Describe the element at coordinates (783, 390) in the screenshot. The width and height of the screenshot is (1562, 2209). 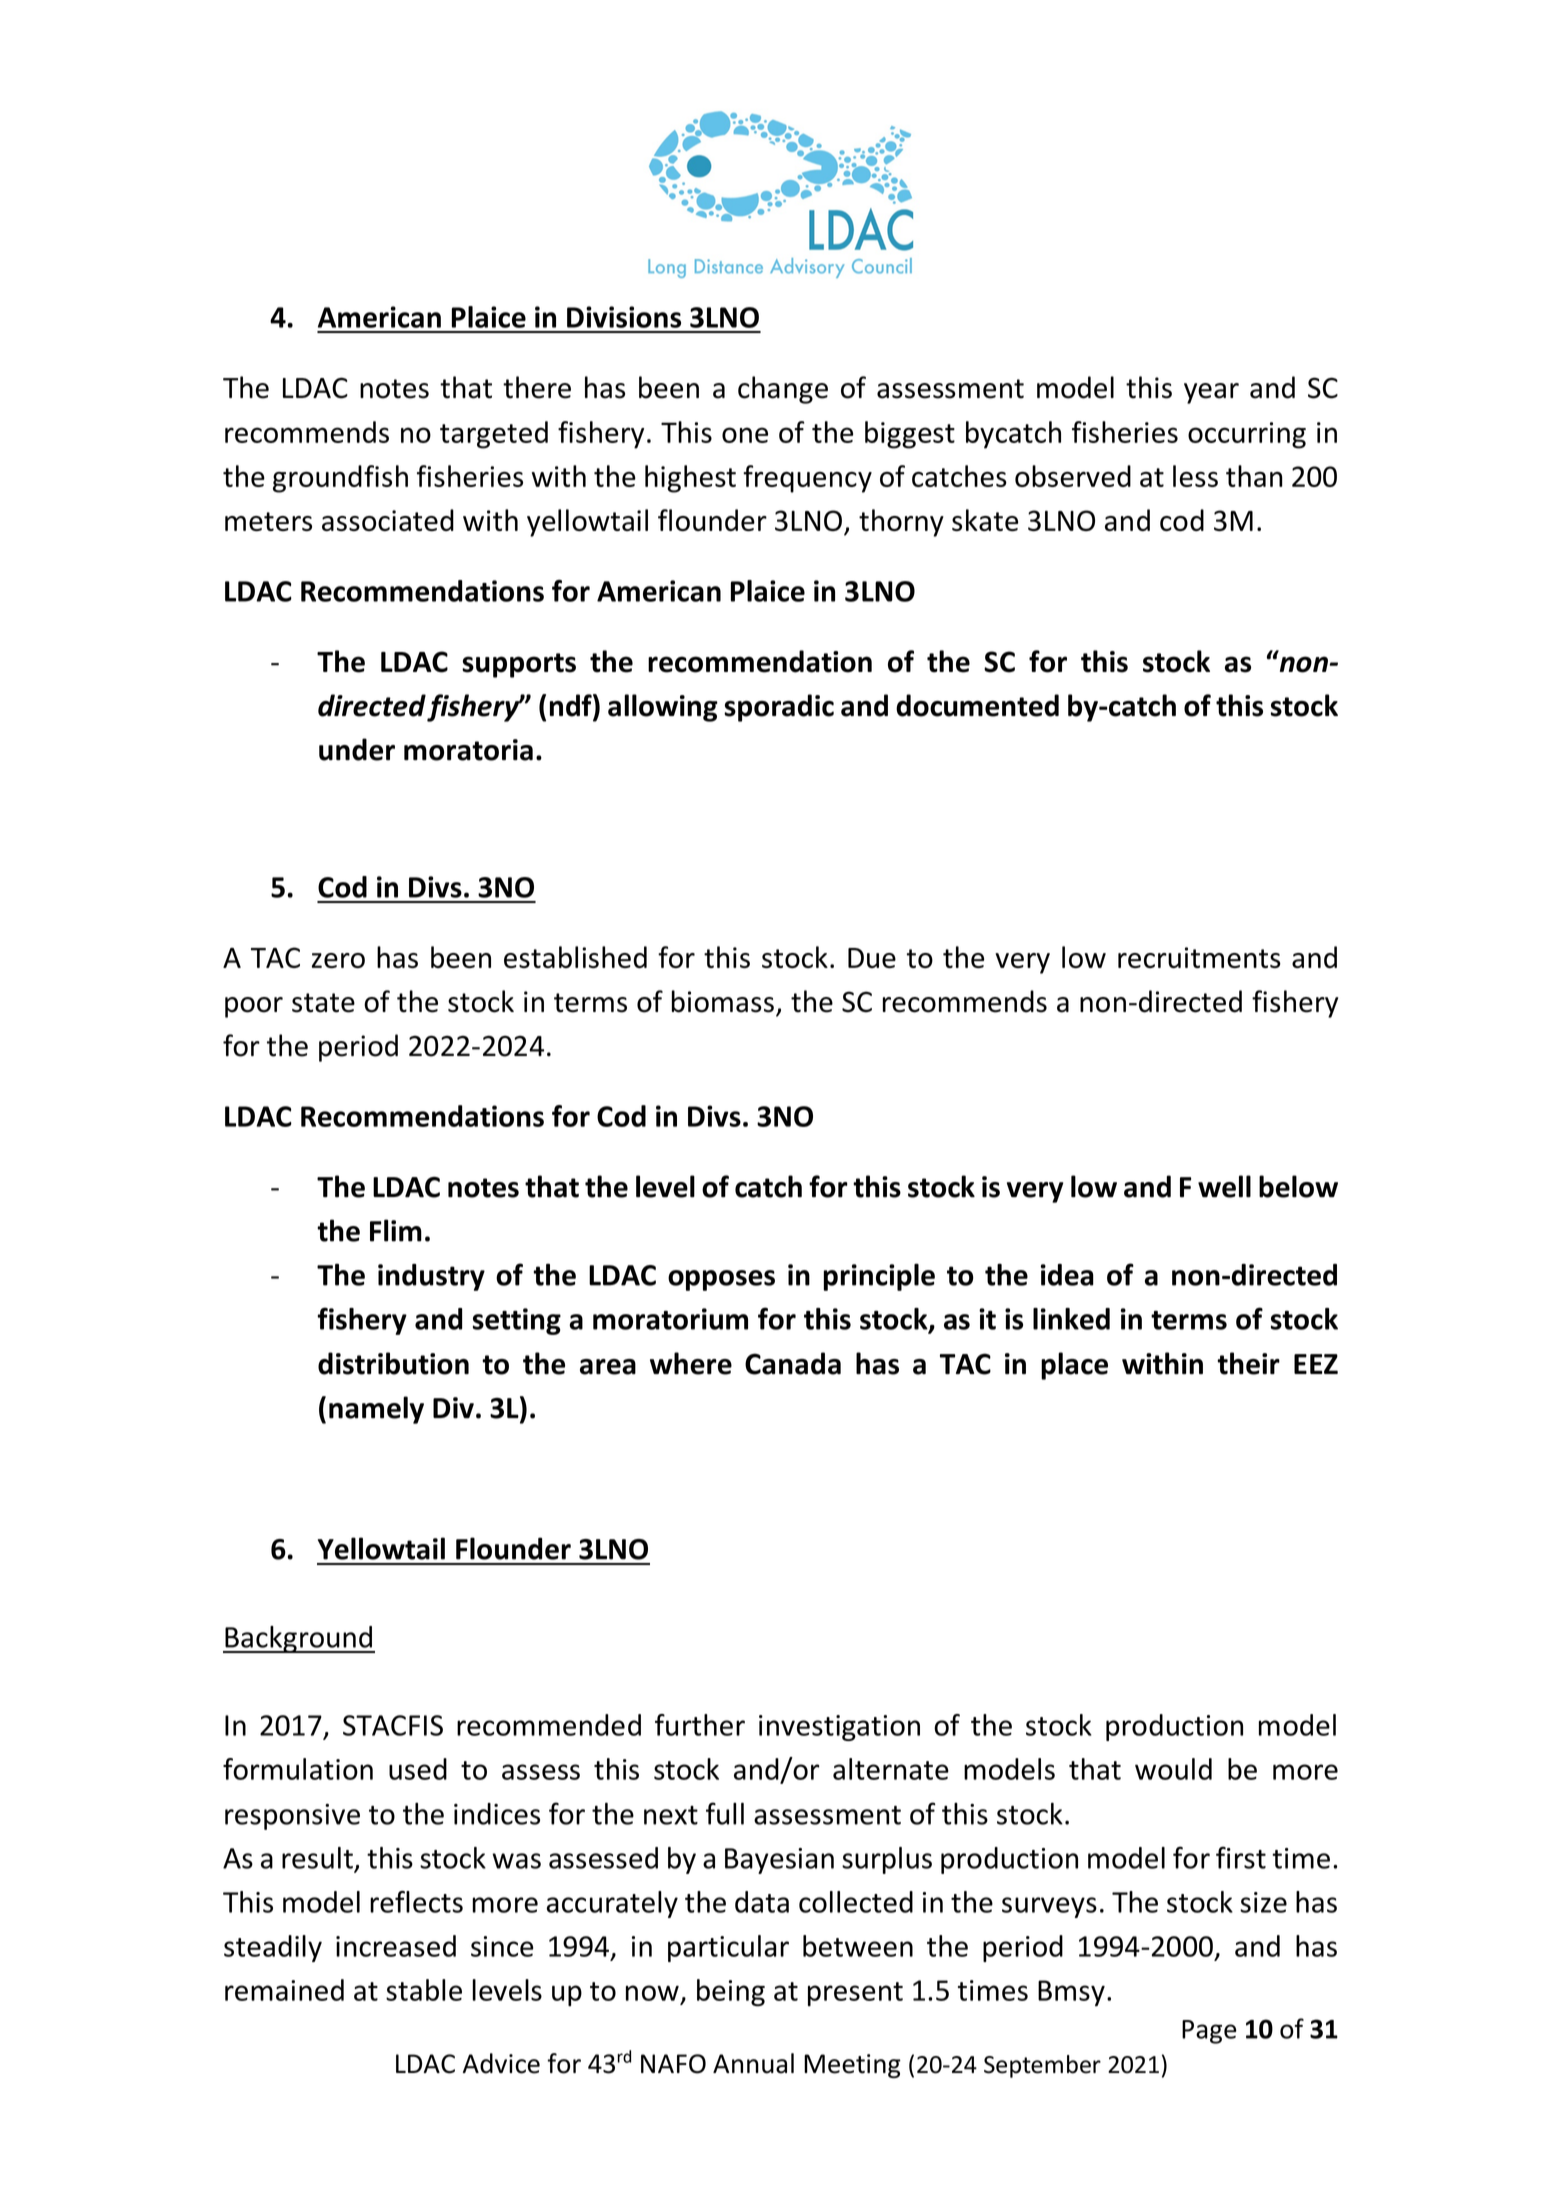
I see `change` at that location.
